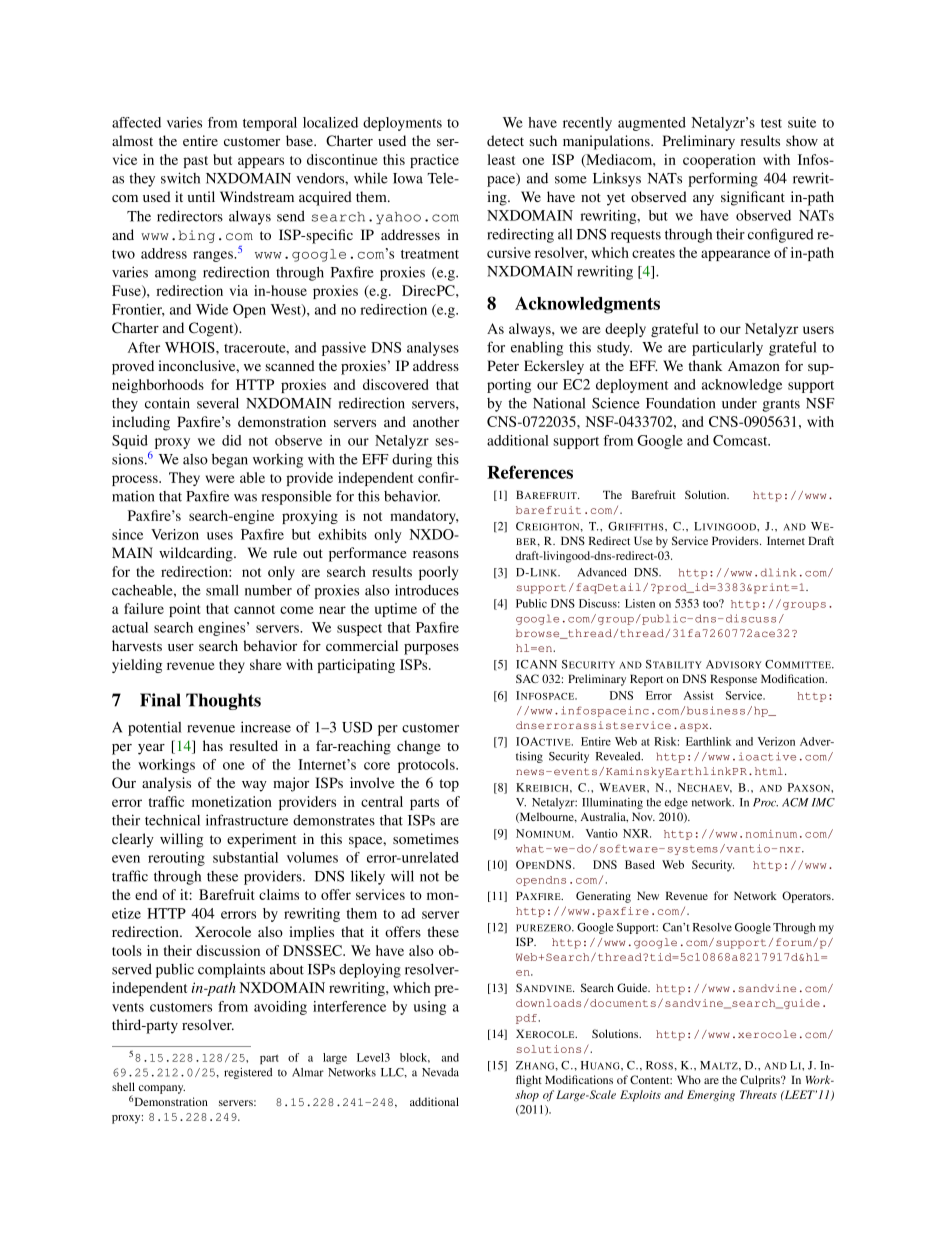 The height and width of the screenshot is (1233, 952). Describe the element at coordinates (640, 603) in the screenshot. I see `Listen` at that location.
